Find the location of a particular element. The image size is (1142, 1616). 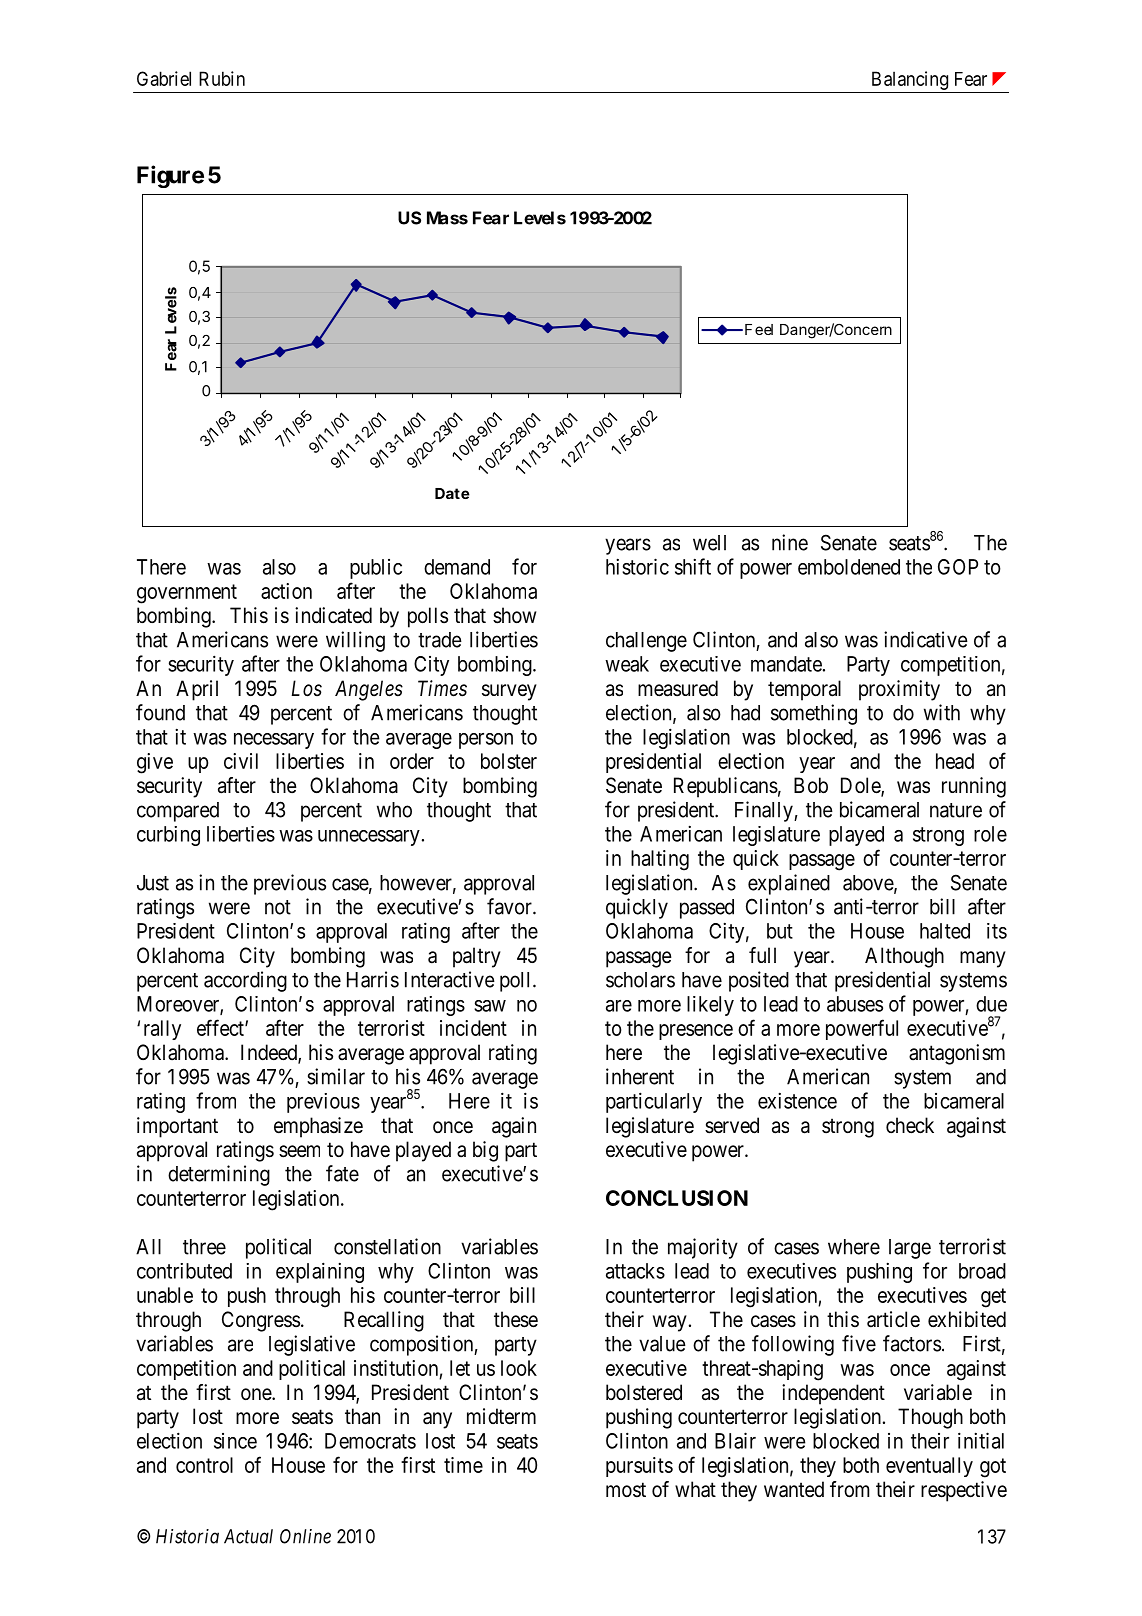

Balancing is located at coordinates (910, 80).
